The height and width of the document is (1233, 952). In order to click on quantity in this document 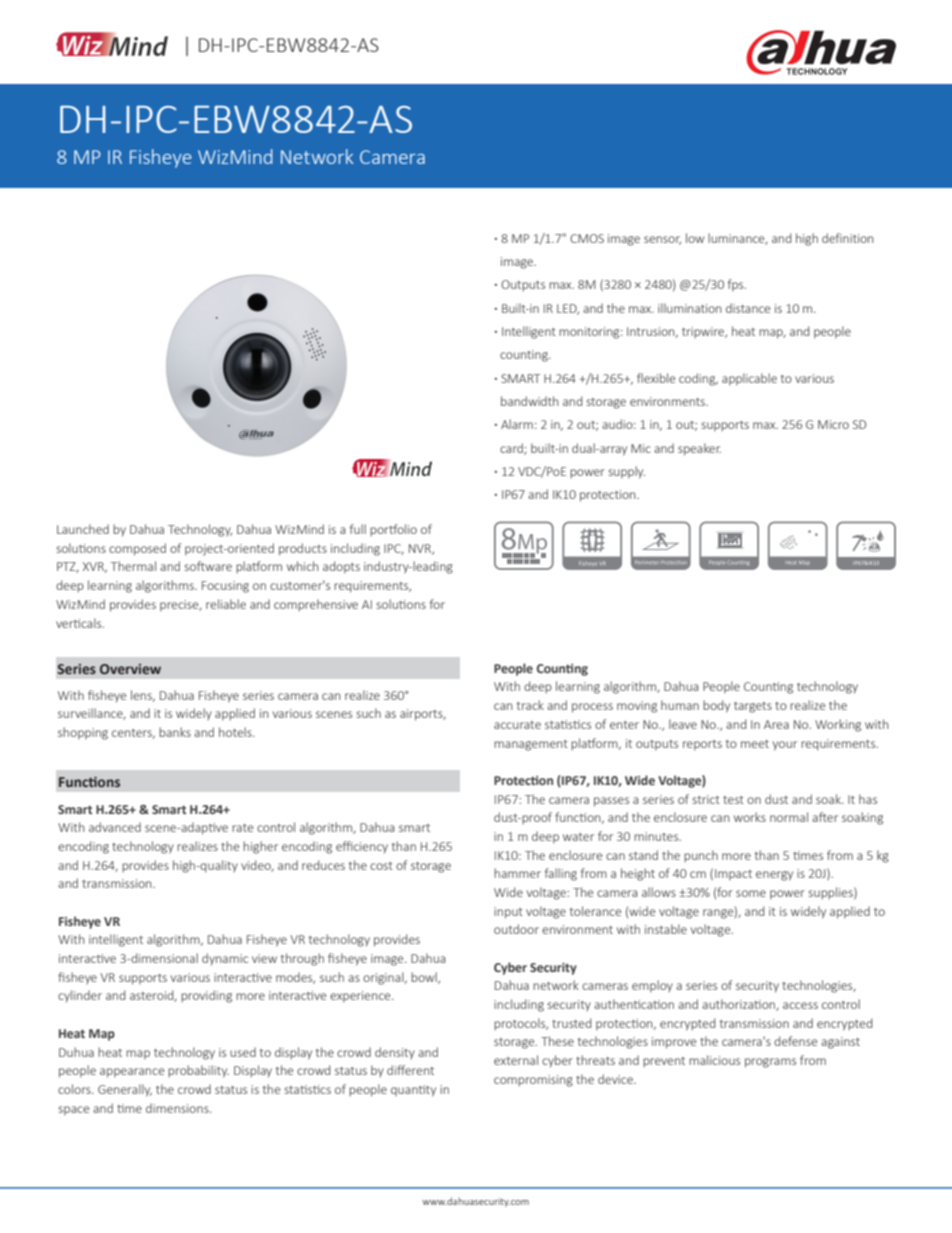, I will do `click(413, 1091)`.
